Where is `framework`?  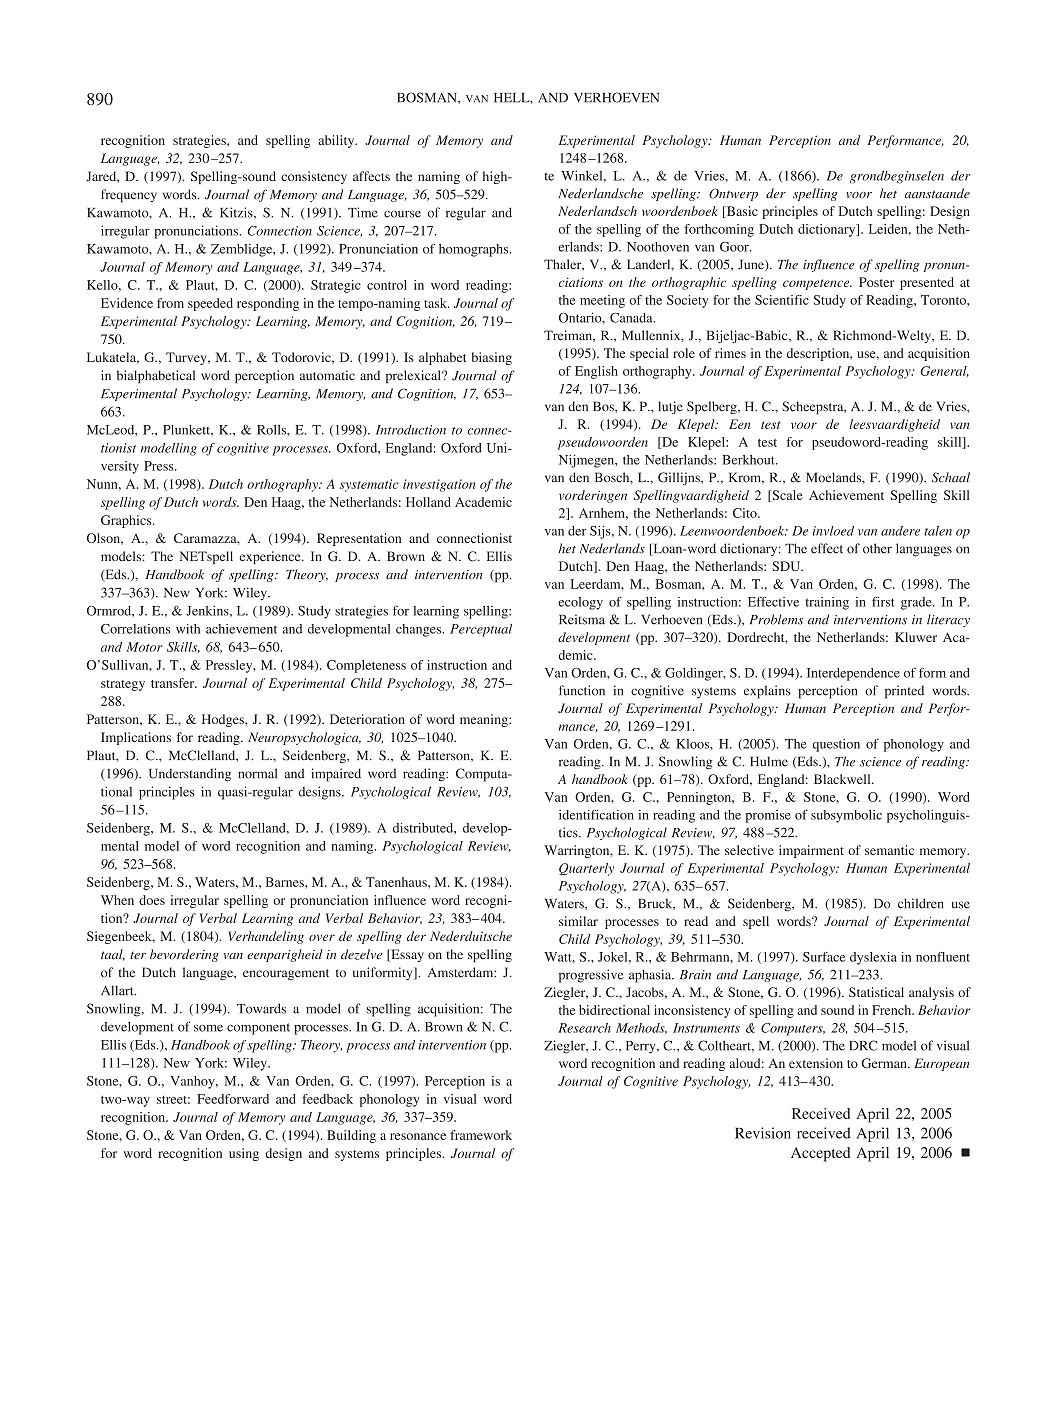 framework is located at coordinates (481, 1135).
